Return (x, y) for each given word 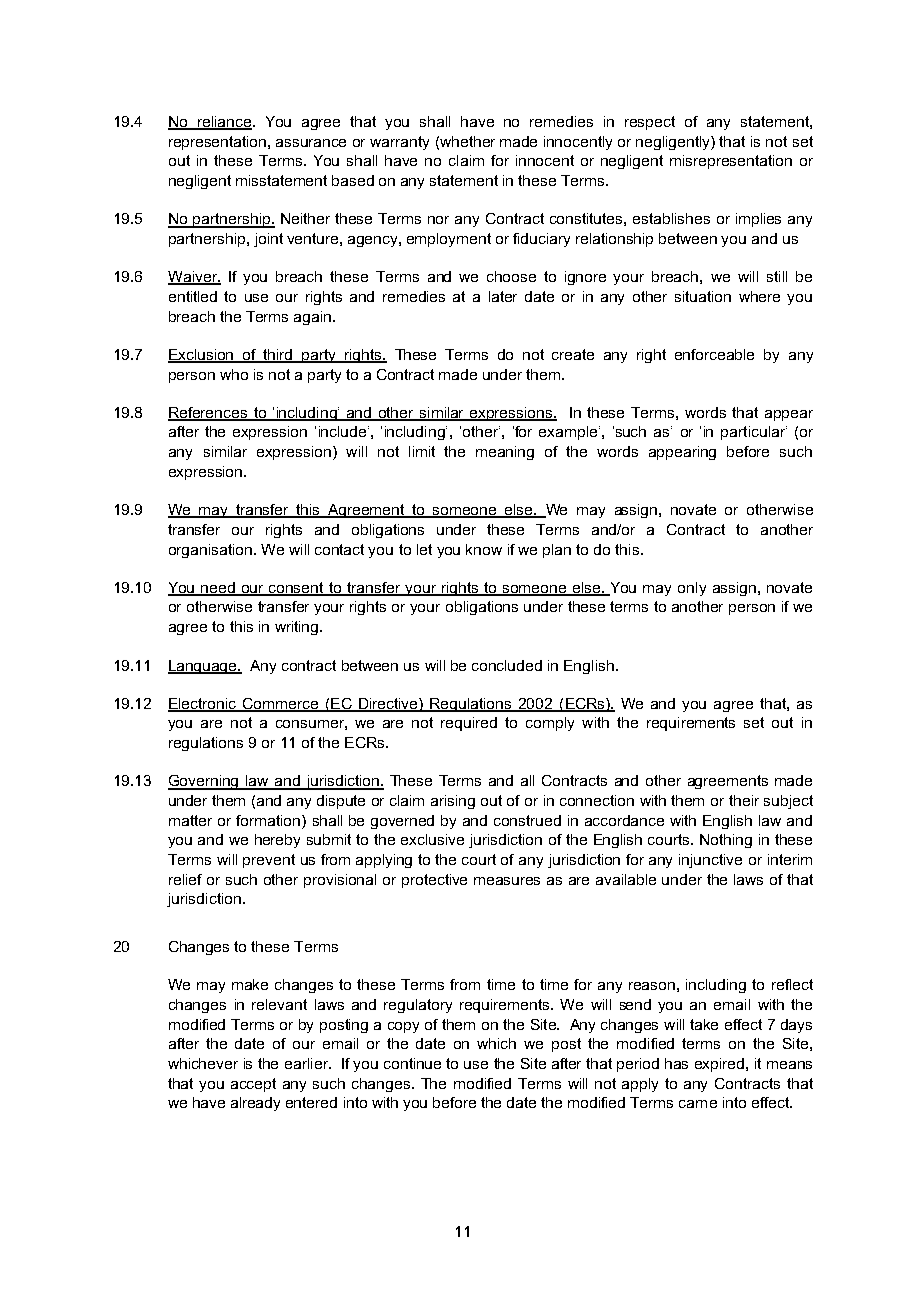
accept (253, 1085)
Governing (205, 782)
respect (650, 123)
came (698, 1104)
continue (412, 1063)
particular (754, 433)
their (744, 800)
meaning (505, 453)
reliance (225, 123)
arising (453, 802)
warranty (399, 143)
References (209, 414)
